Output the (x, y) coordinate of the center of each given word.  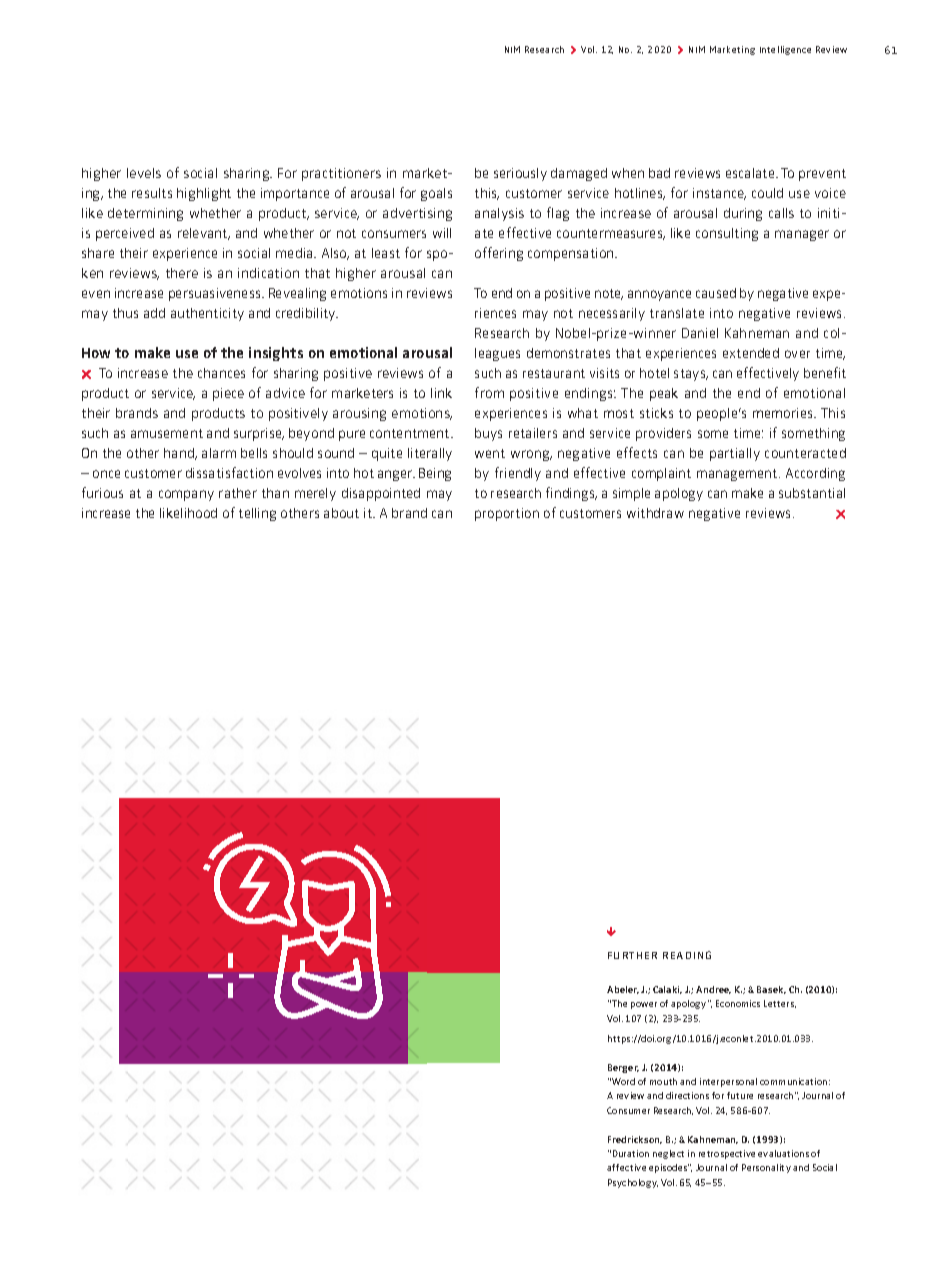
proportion (507, 514)
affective (626, 1167)
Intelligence (785, 50)
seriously (520, 174)
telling (257, 514)
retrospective (727, 1154)
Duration (631, 1153)
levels (144, 173)
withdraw (655, 513)
